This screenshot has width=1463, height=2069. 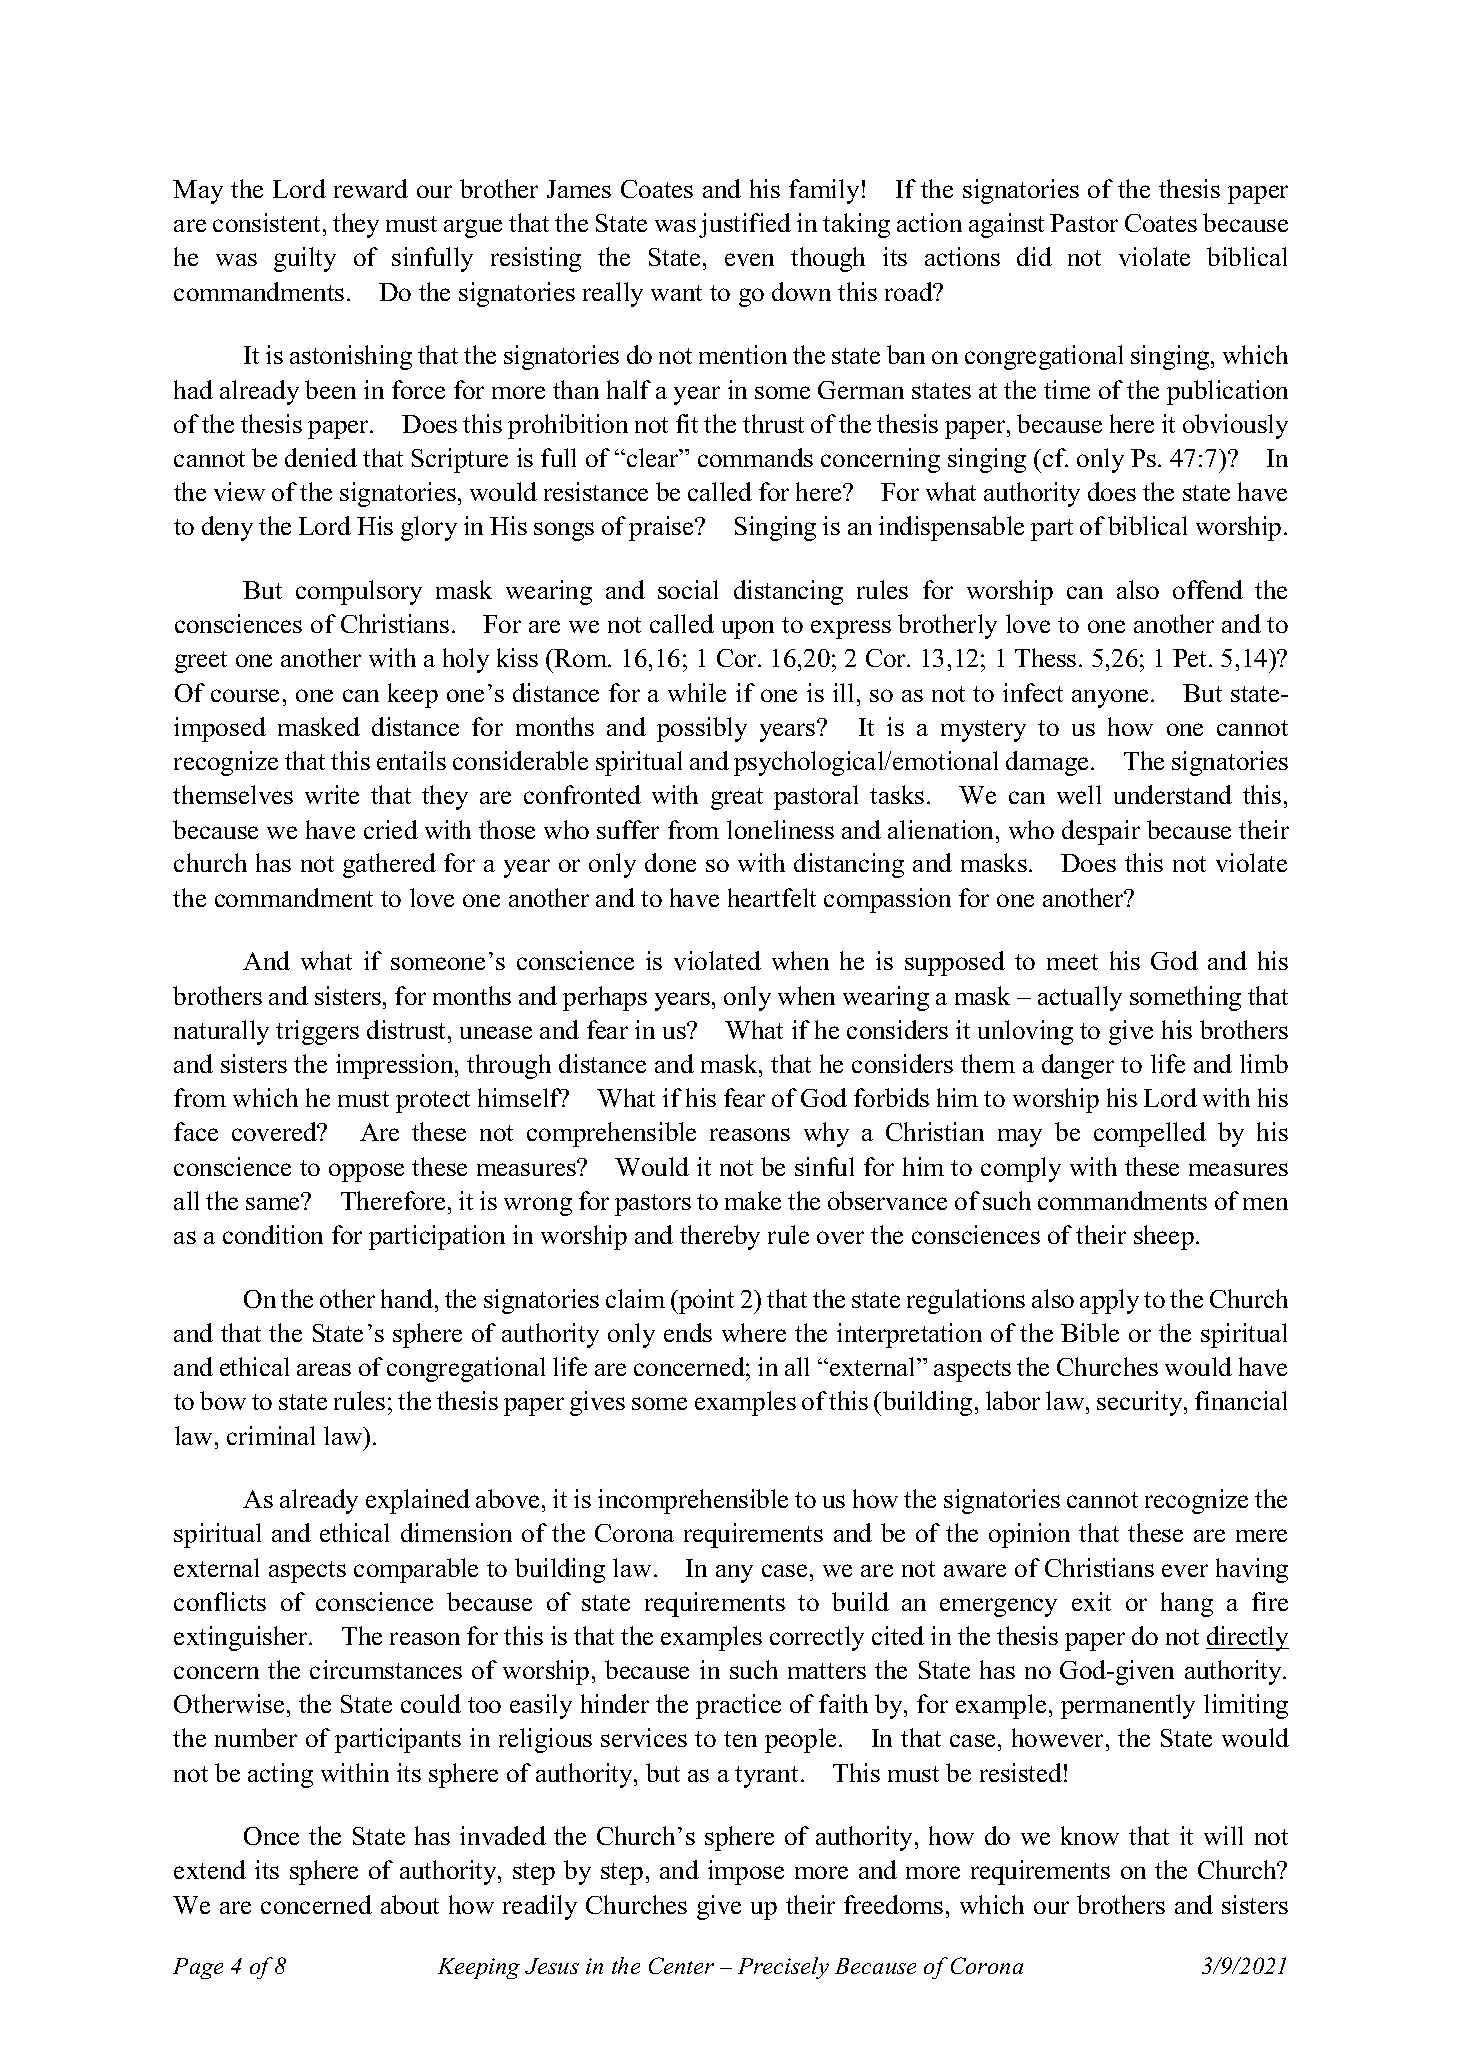 I want to click on hang, so click(x=1187, y=1604).
